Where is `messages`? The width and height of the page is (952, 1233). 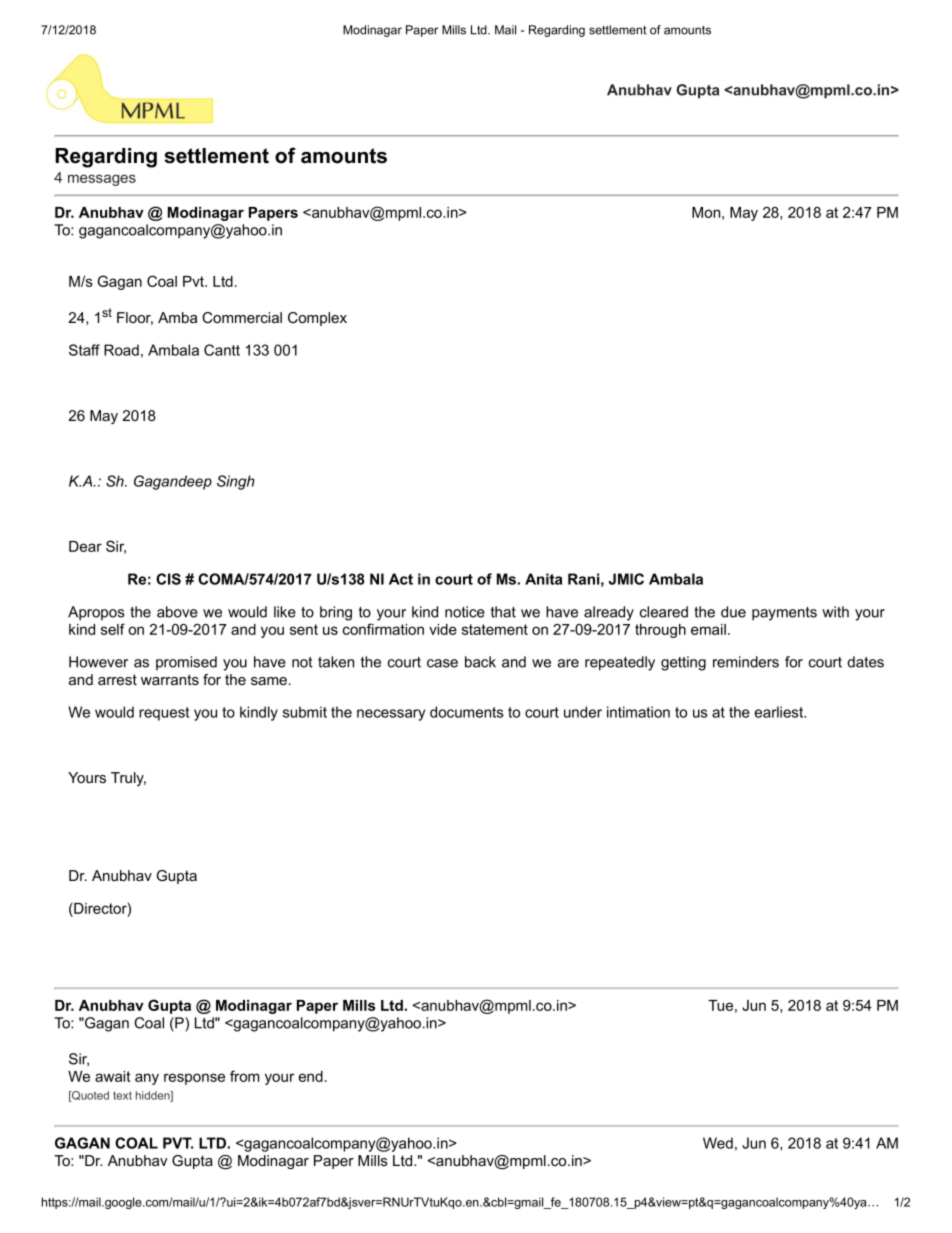
messages is located at coordinates (102, 180).
